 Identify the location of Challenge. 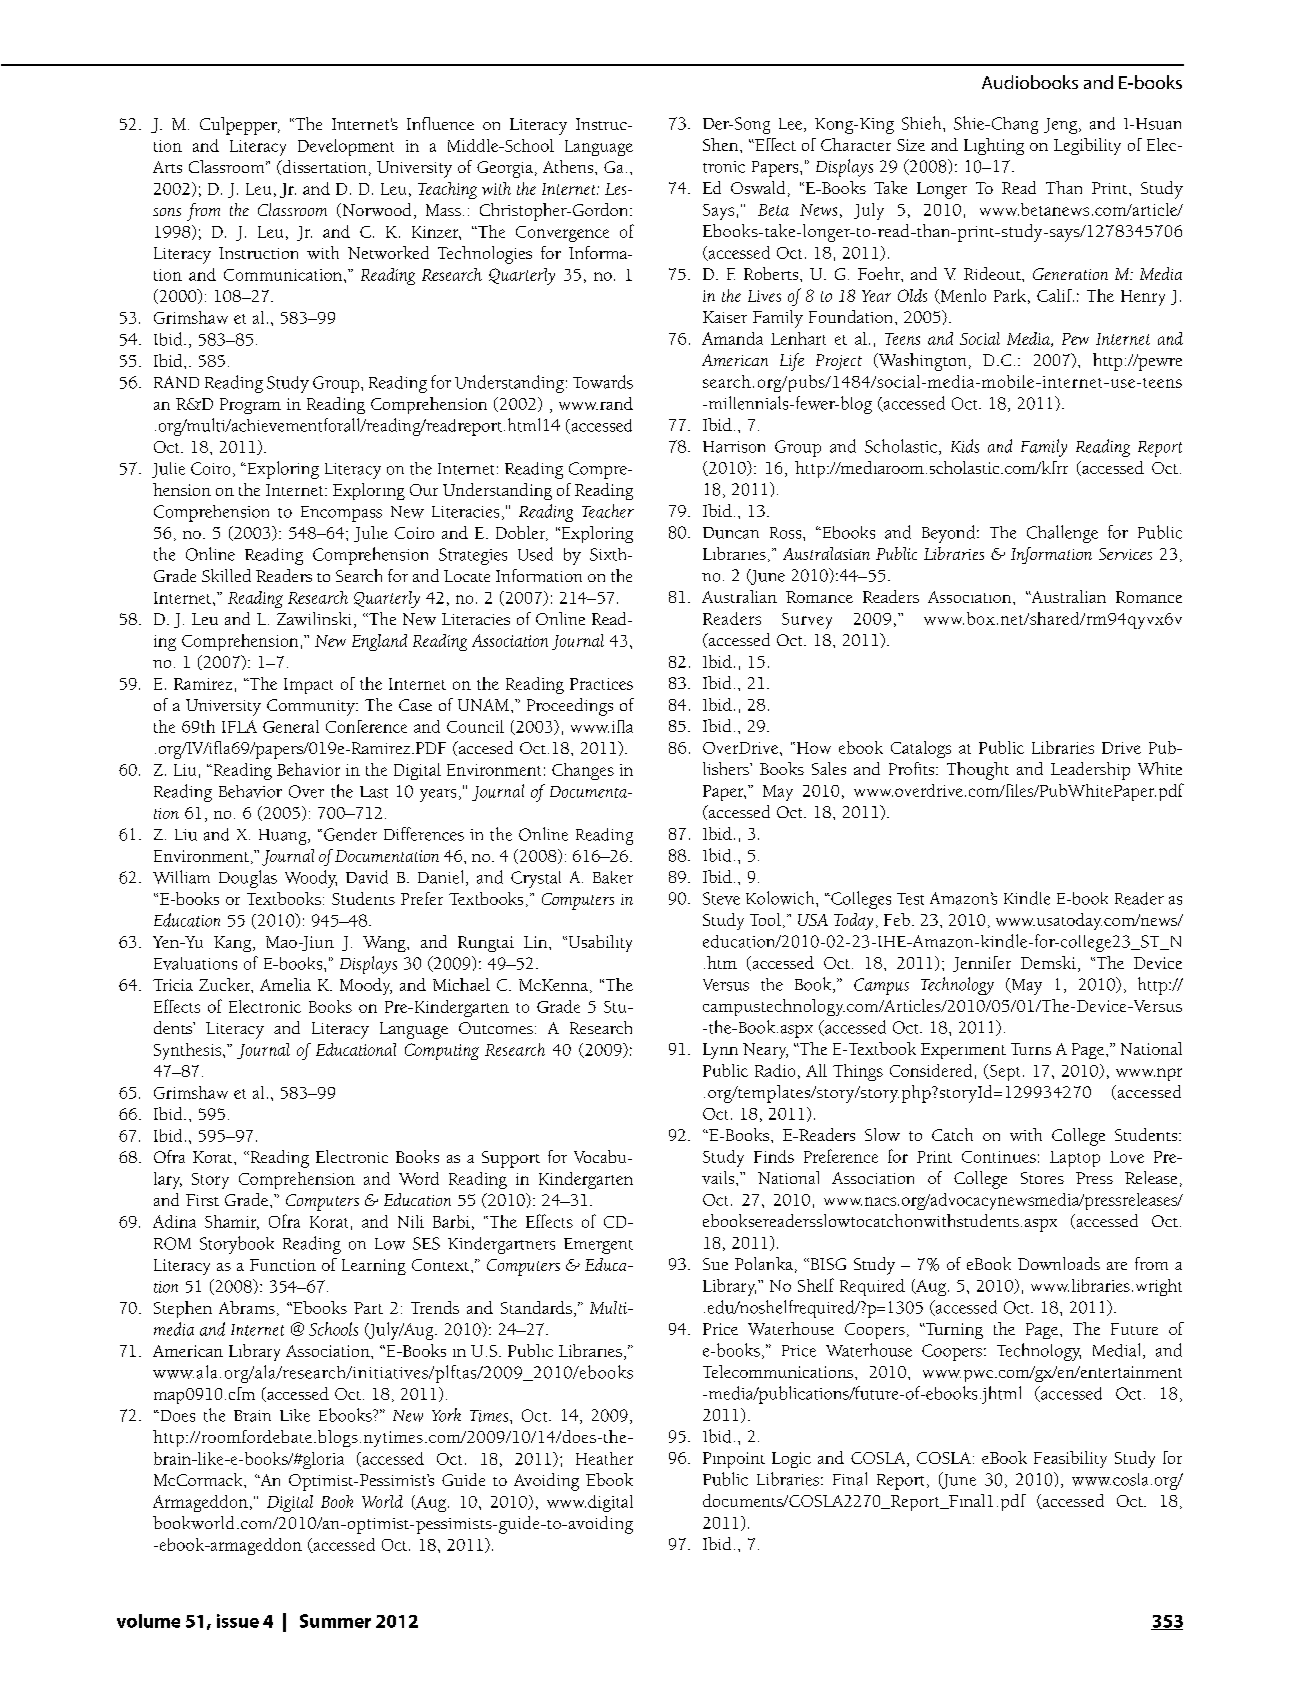
(1062, 534).
